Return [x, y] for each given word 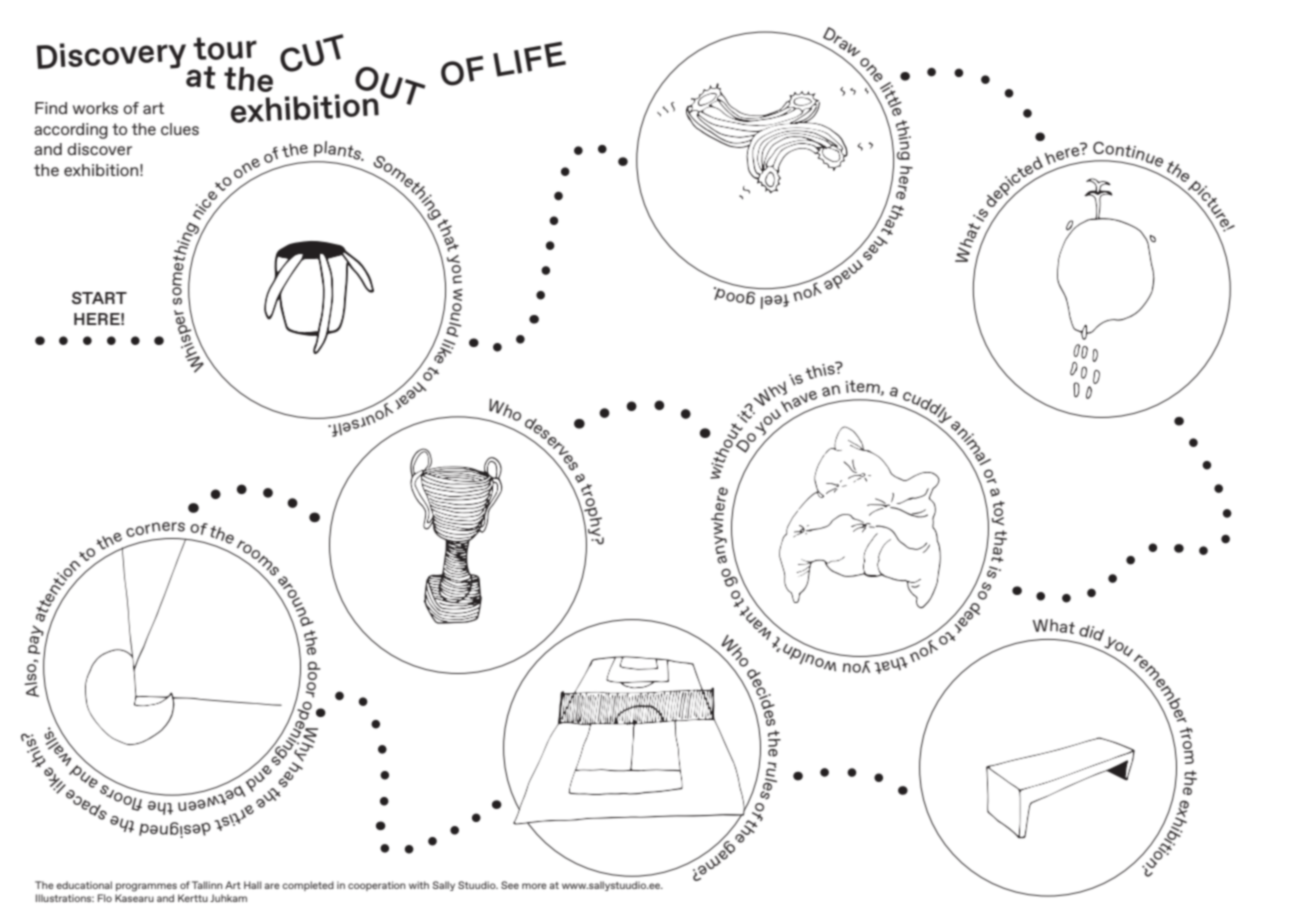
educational [84, 885]
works [95, 108]
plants [338, 151]
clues [180, 129]
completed [308, 886]
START [99, 298]
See [510, 885]
